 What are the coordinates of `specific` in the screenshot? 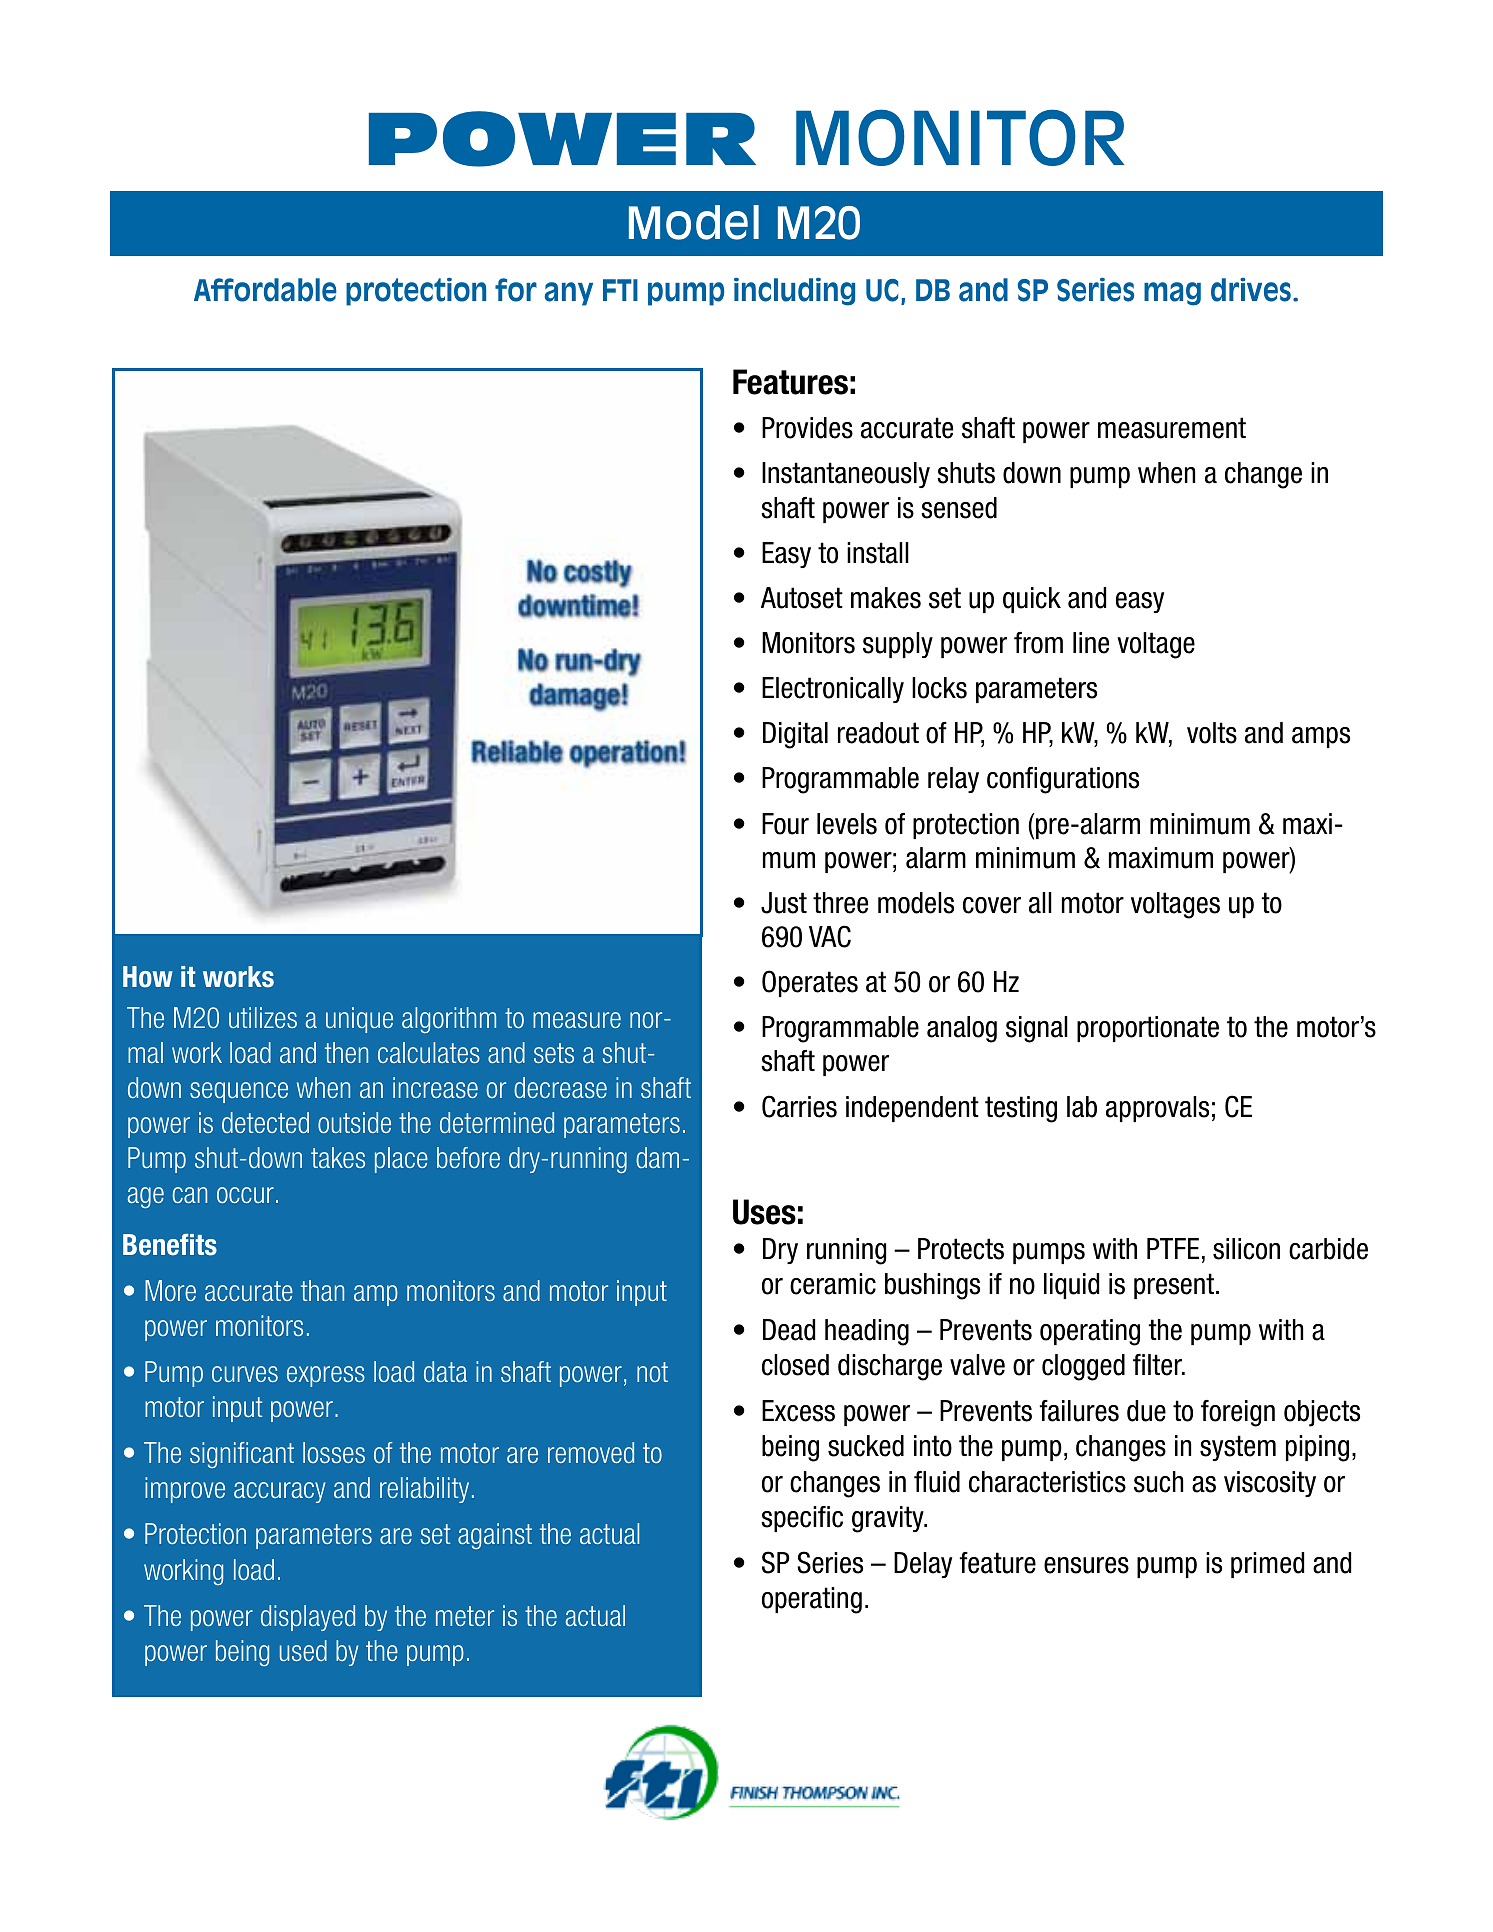 It's located at (802, 1519).
